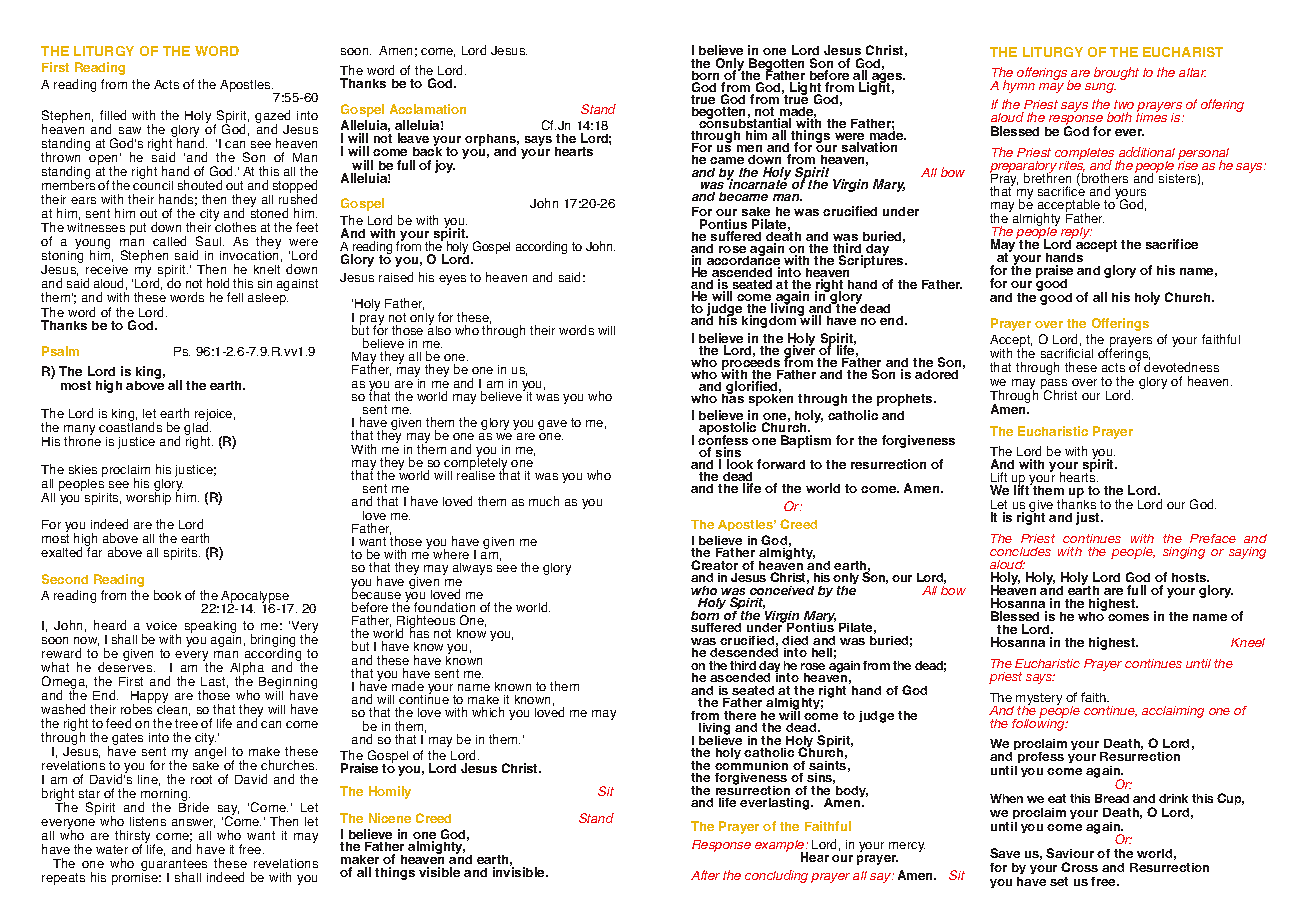 This page has width=1308, height=924. Describe the element at coordinates (771, 398) in the page. I see `spoken` at that location.
